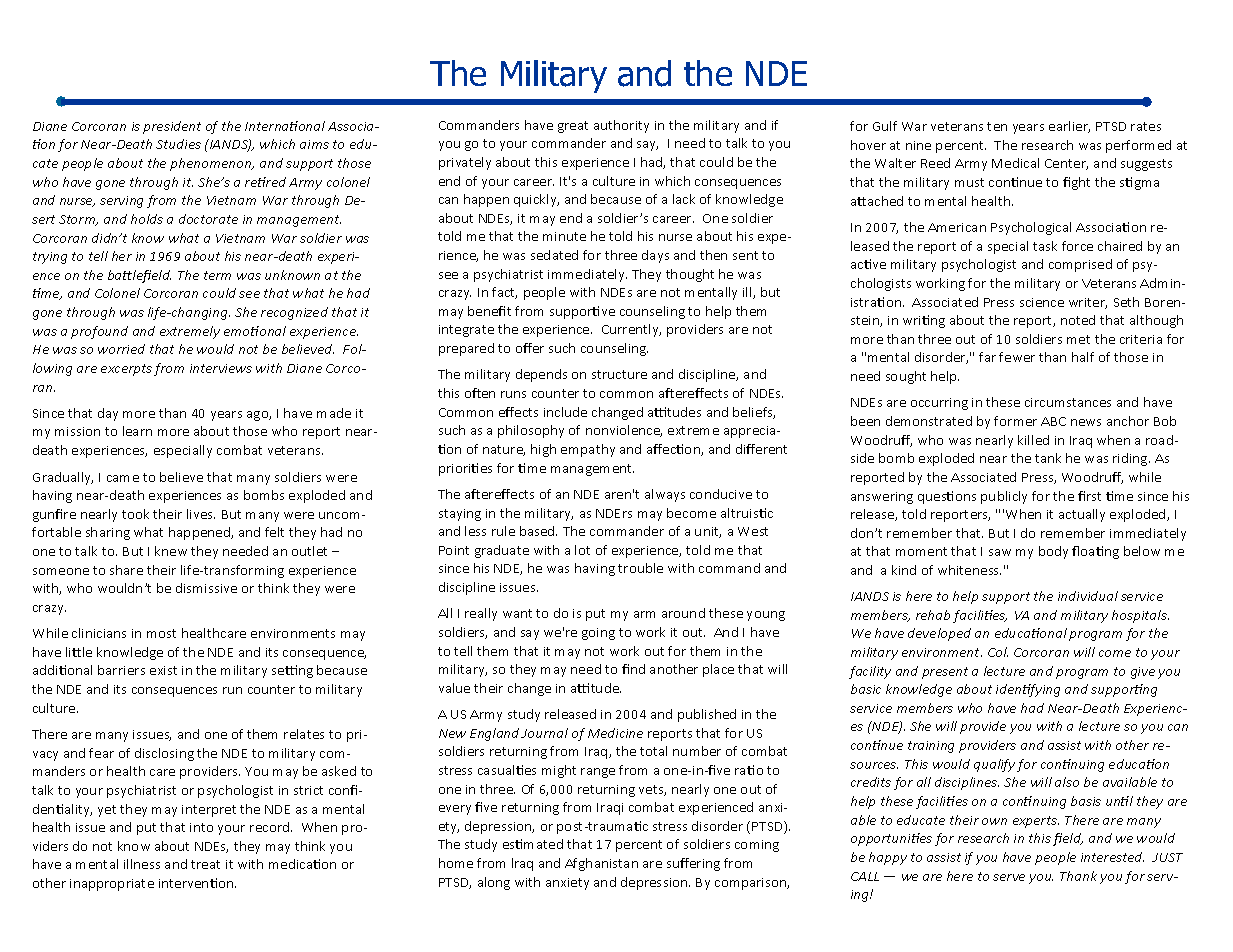 This image has width=1233, height=952. I want to click on interested, so click(1112, 857).
